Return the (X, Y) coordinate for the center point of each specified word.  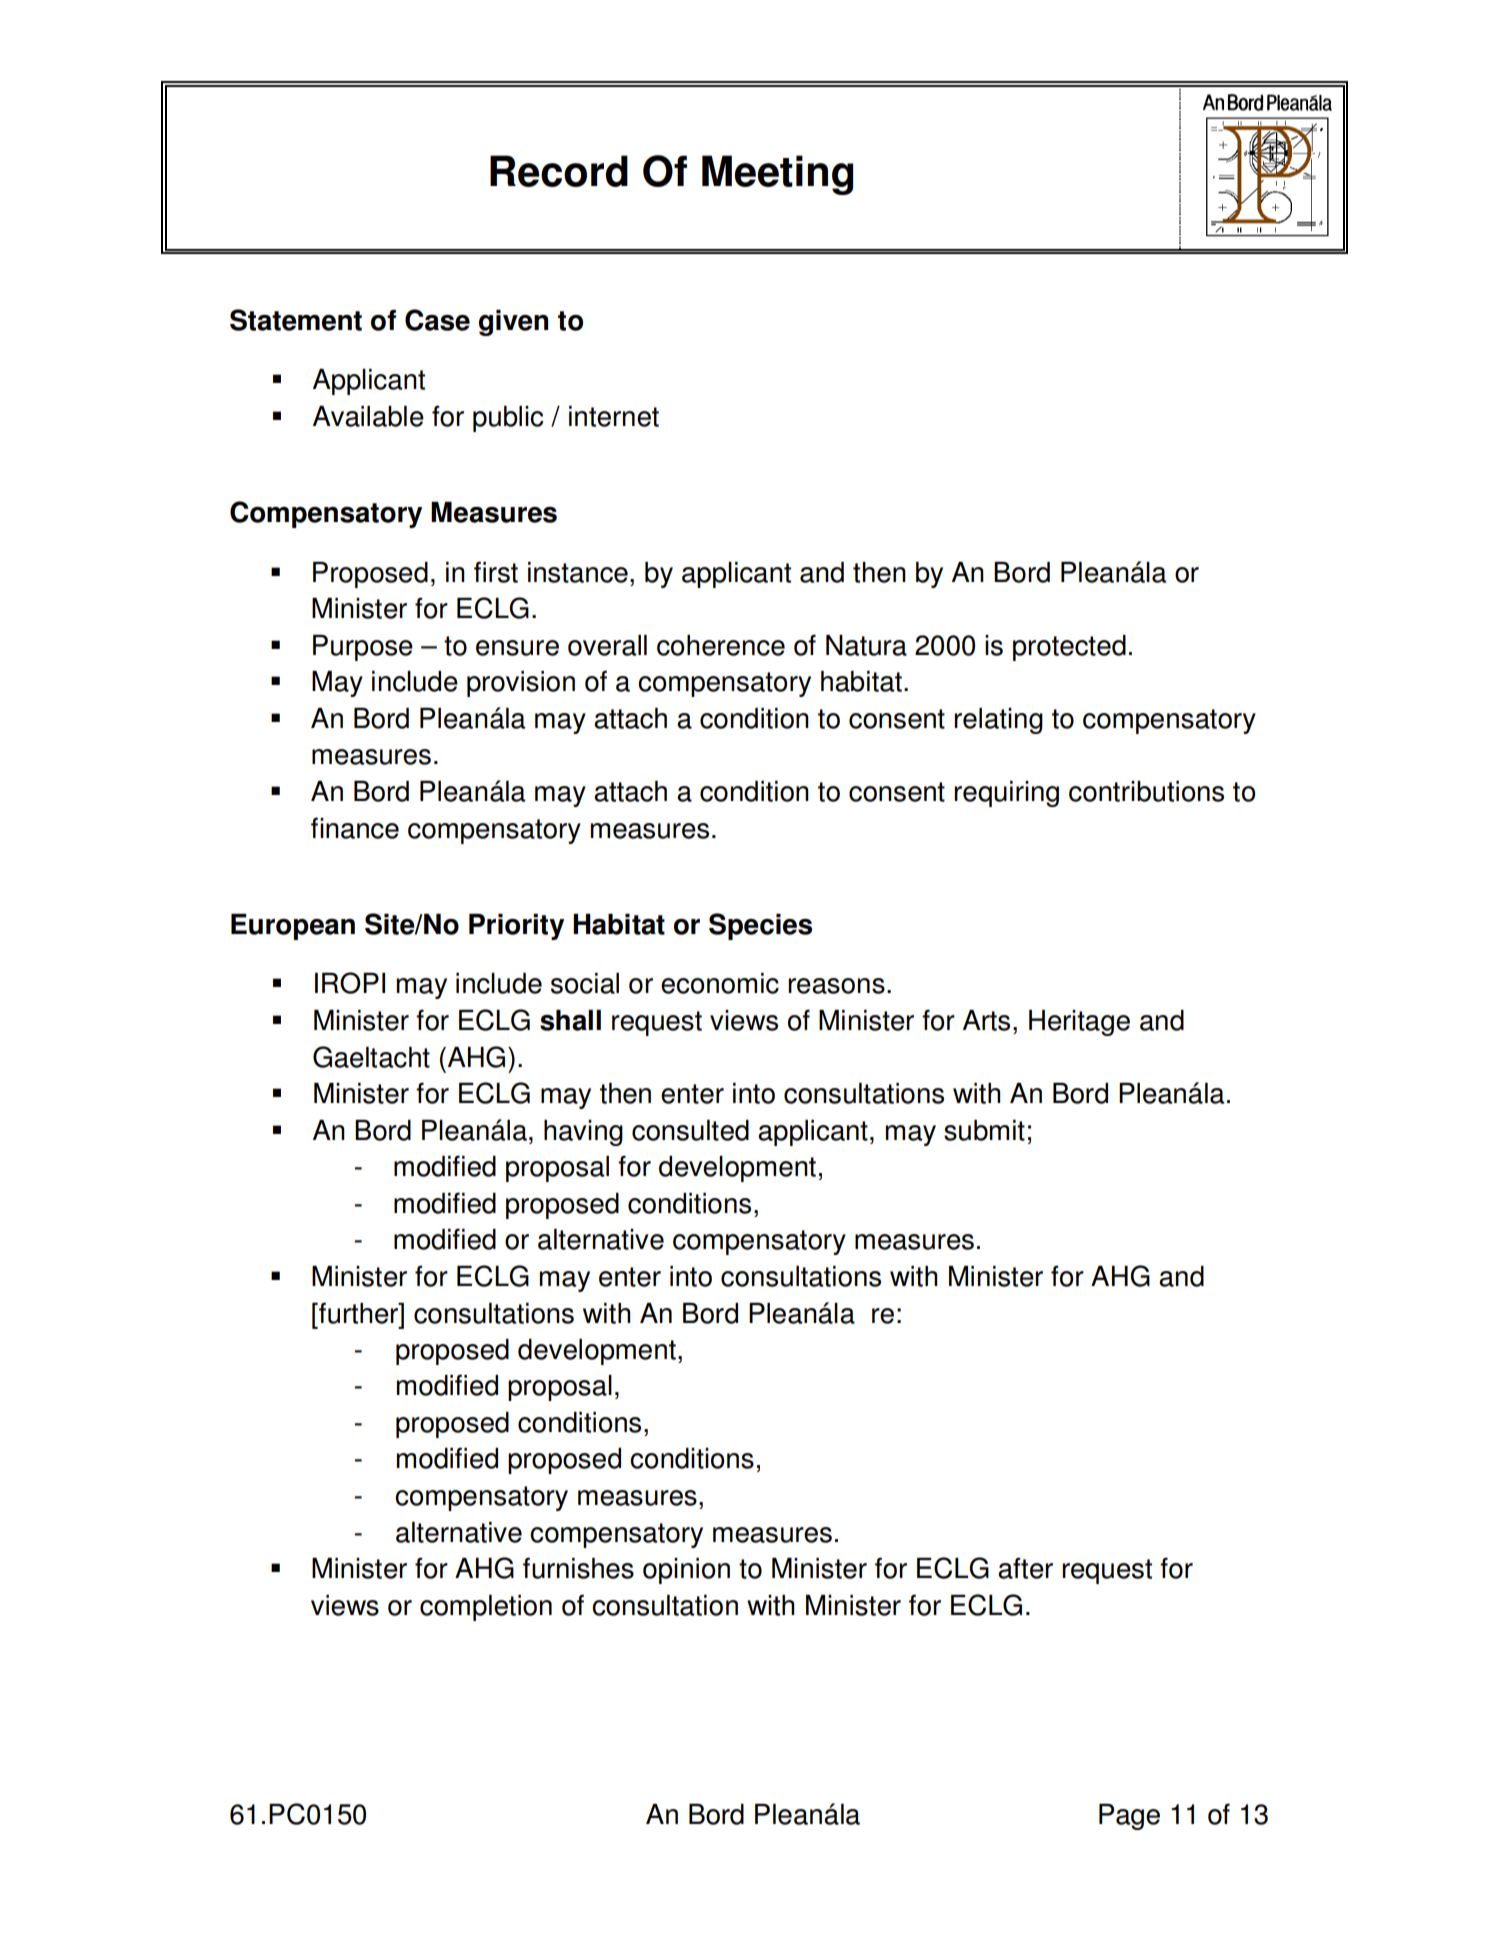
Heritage (1079, 1023)
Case (437, 320)
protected (1069, 648)
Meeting (777, 175)
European (293, 927)
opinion (686, 1571)
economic (720, 983)
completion (486, 1608)
